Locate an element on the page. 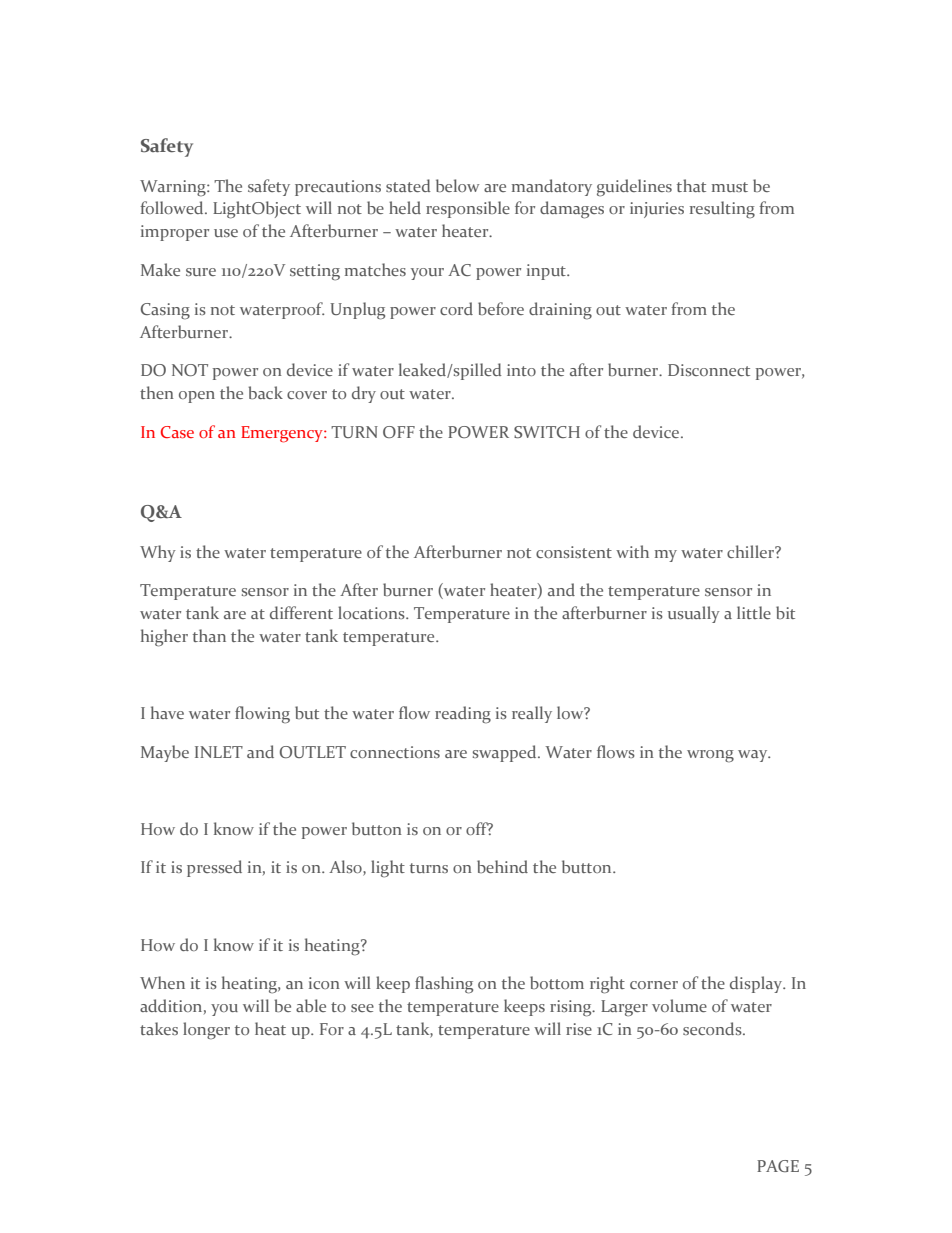  consistent is located at coordinates (574, 552).
